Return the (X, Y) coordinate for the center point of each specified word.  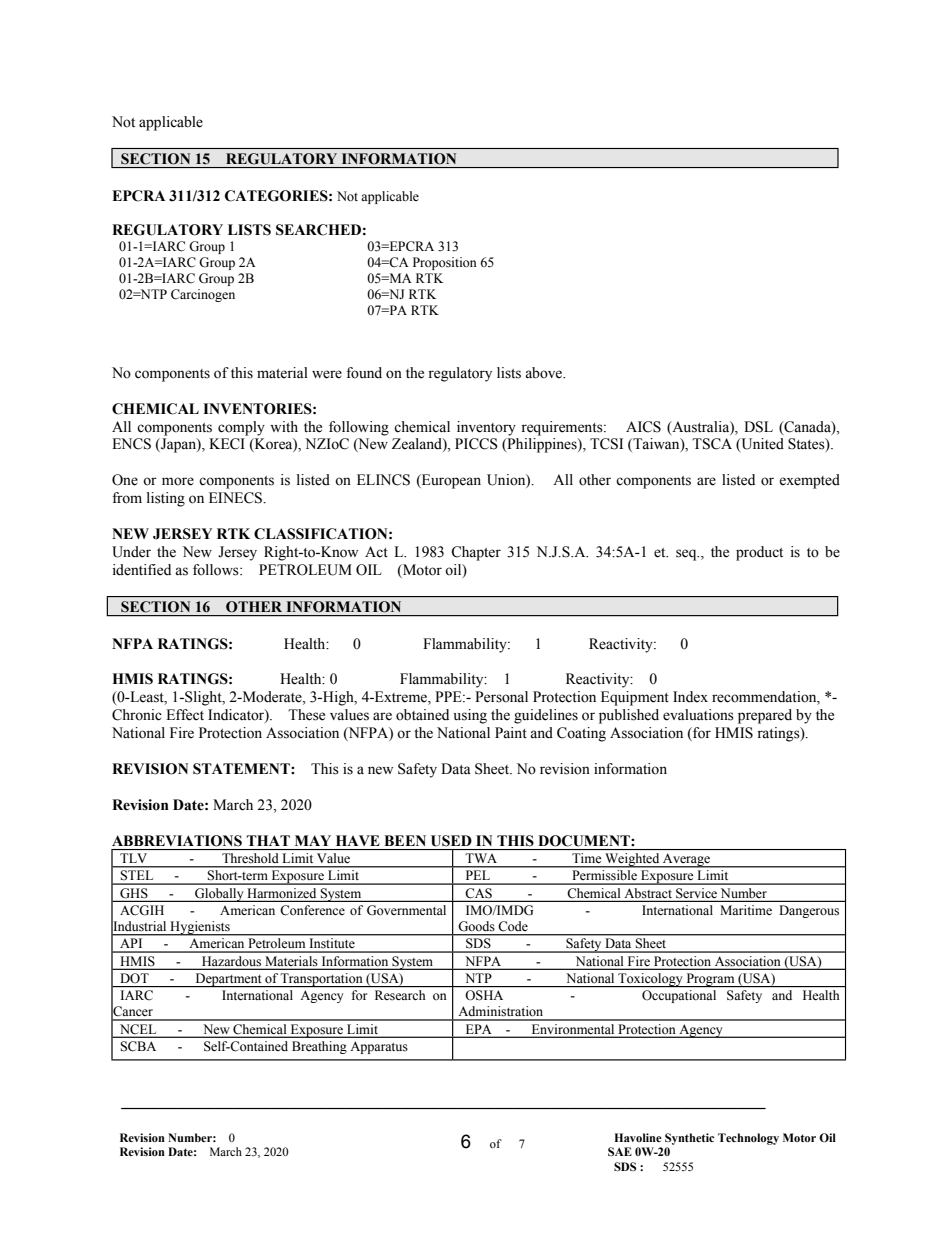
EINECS (236, 498)
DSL (758, 427)
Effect (185, 715)
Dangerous (809, 911)
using (470, 716)
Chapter (476, 553)
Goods (476, 926)
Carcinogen (203, 295)
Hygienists (200, 928)
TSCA (712, 444)
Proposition (445, 263)
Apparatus (379, 1047)
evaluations (698, 715)
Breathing (319, 1047)
